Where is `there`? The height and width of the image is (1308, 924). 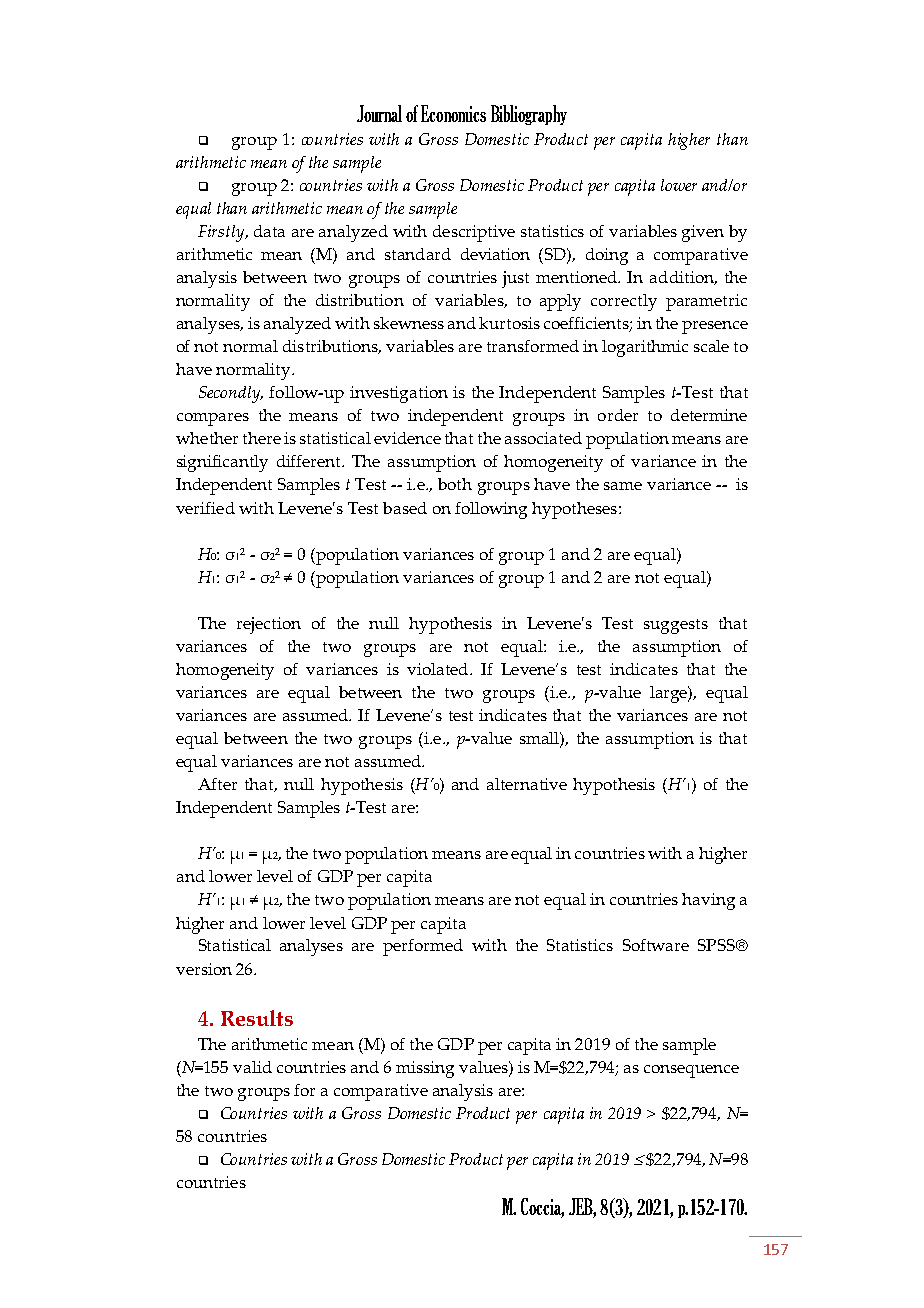
there is located at coordinates (262, 438).
